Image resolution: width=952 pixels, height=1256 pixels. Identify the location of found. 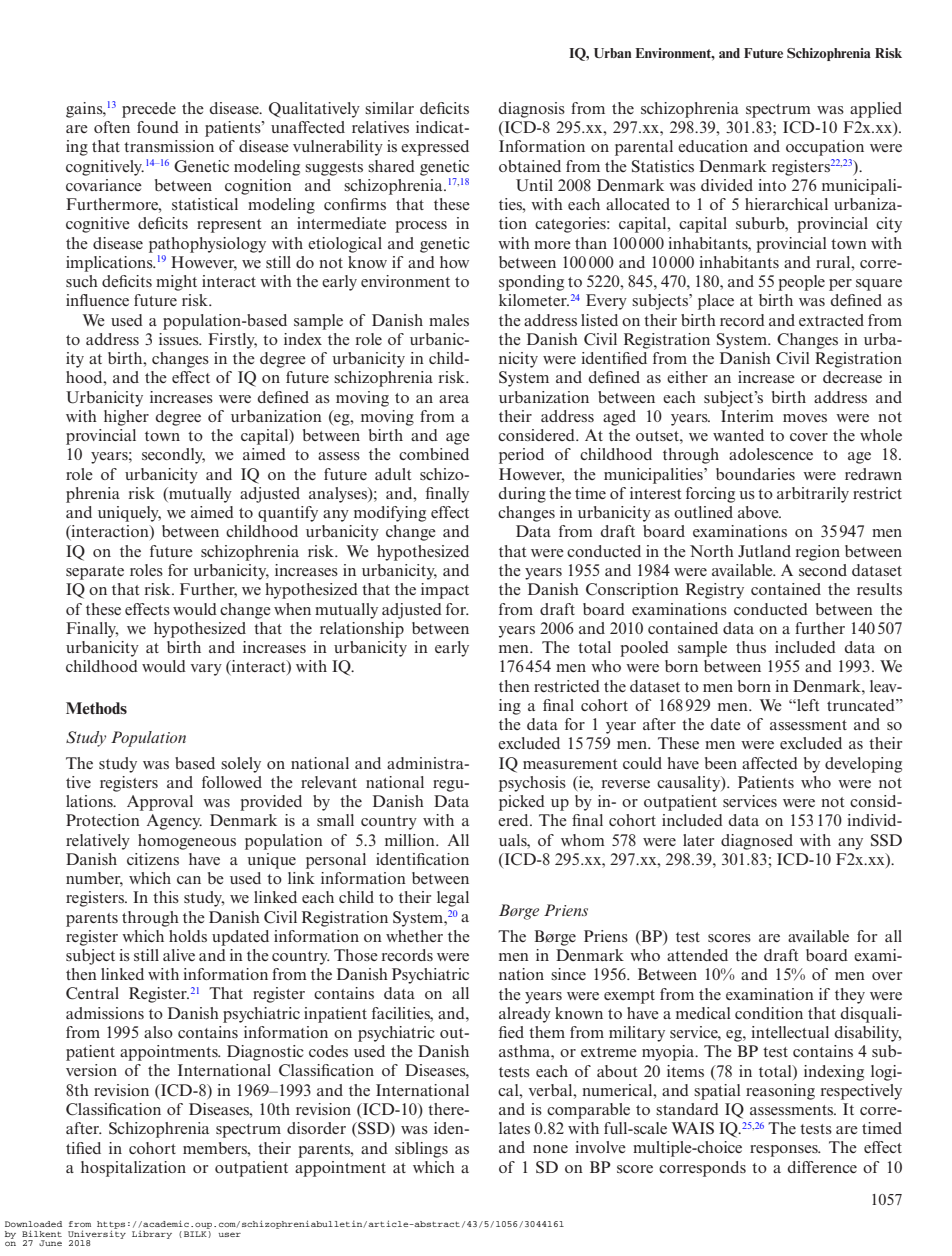
(158, 127).
